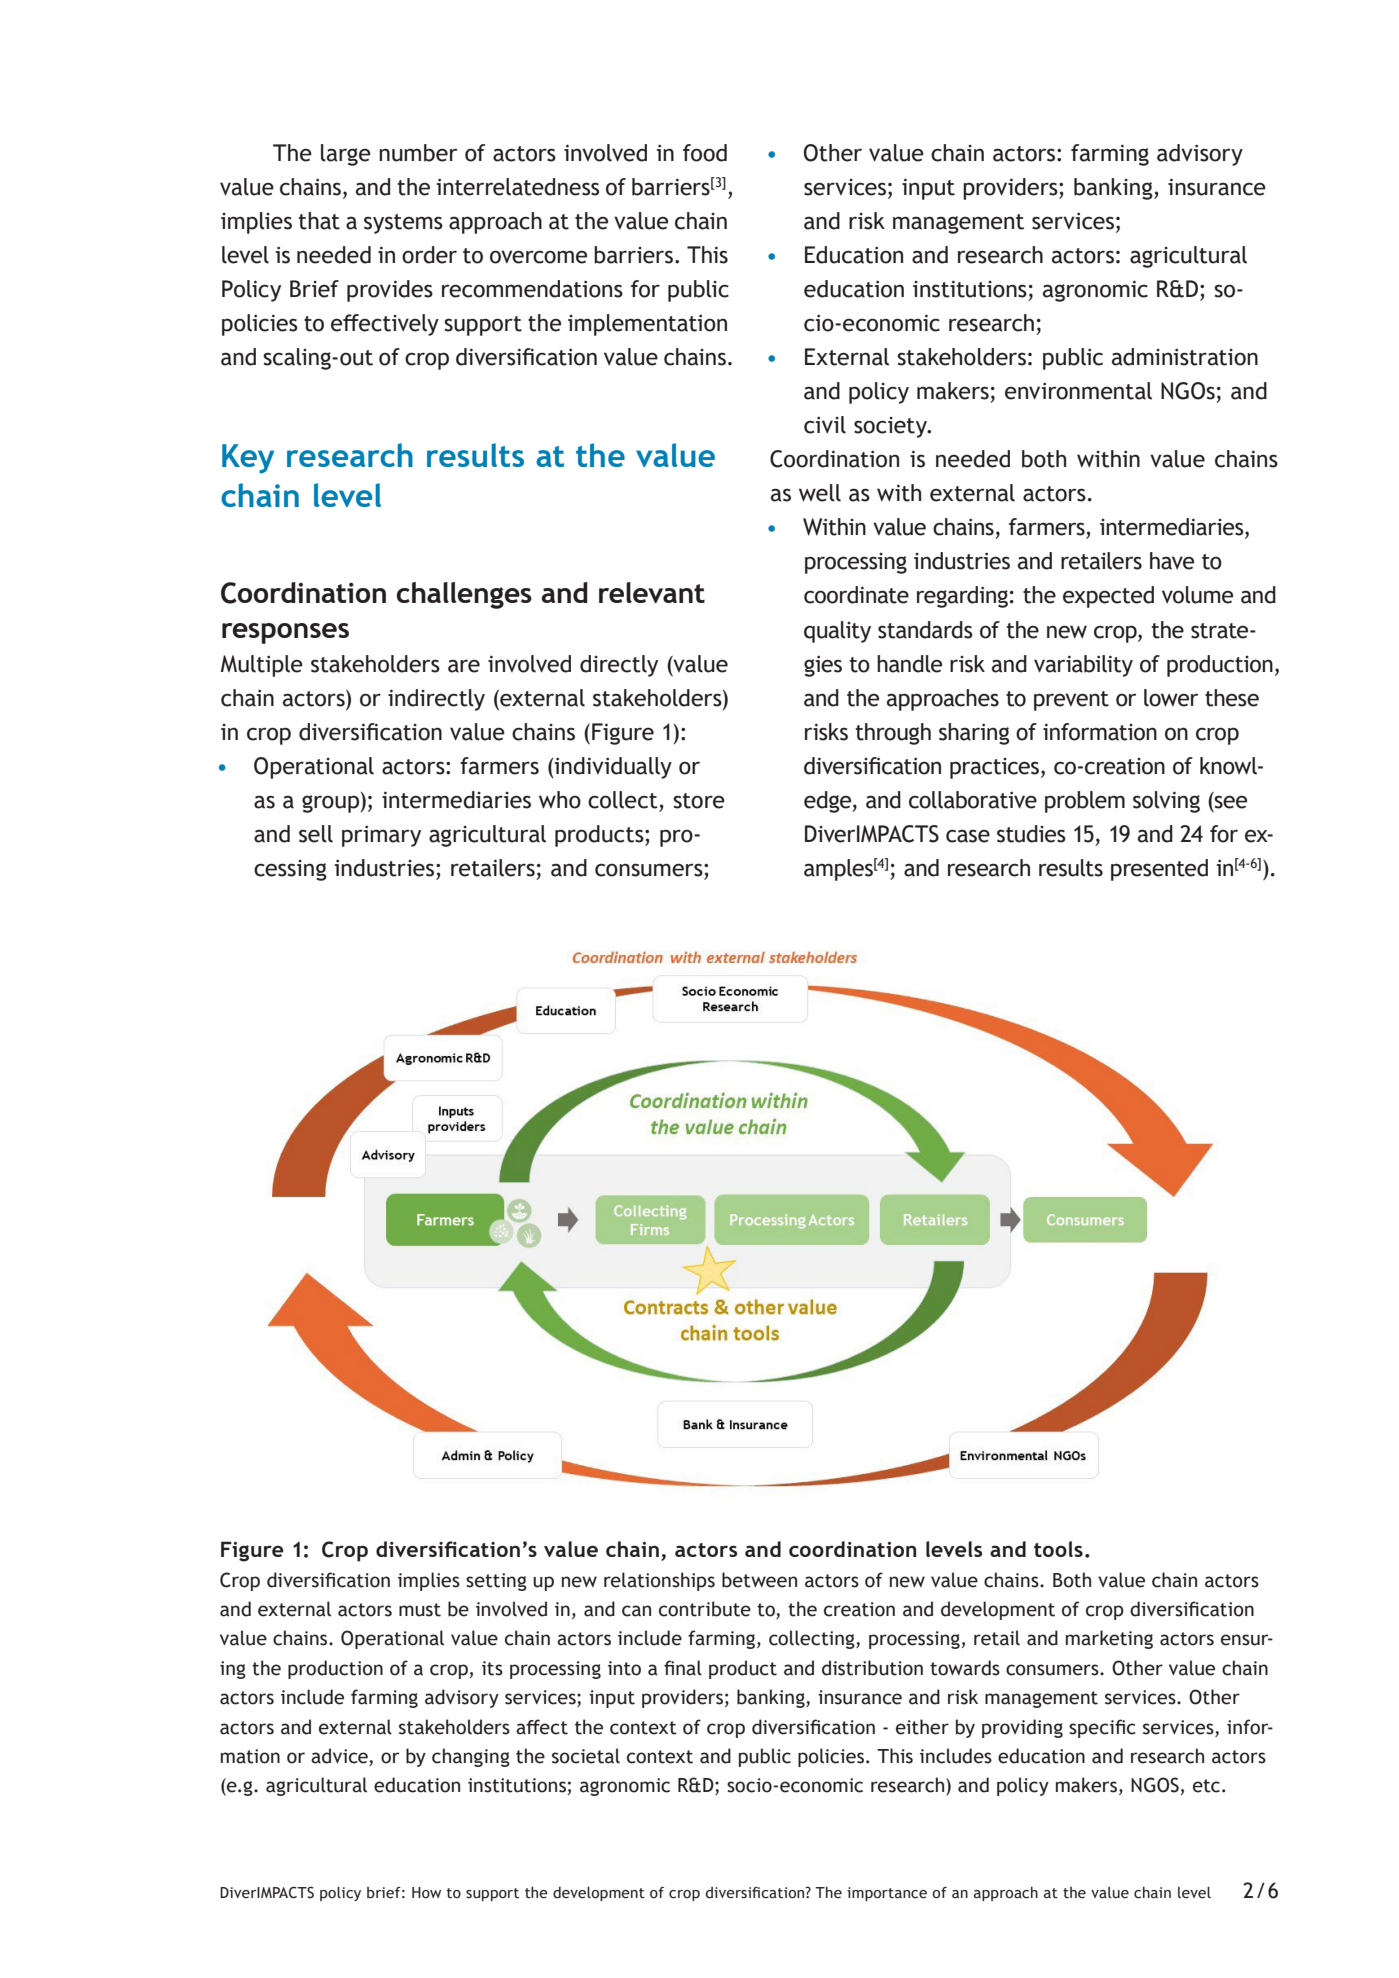  I want to click on importance, so click(887, 1894).
